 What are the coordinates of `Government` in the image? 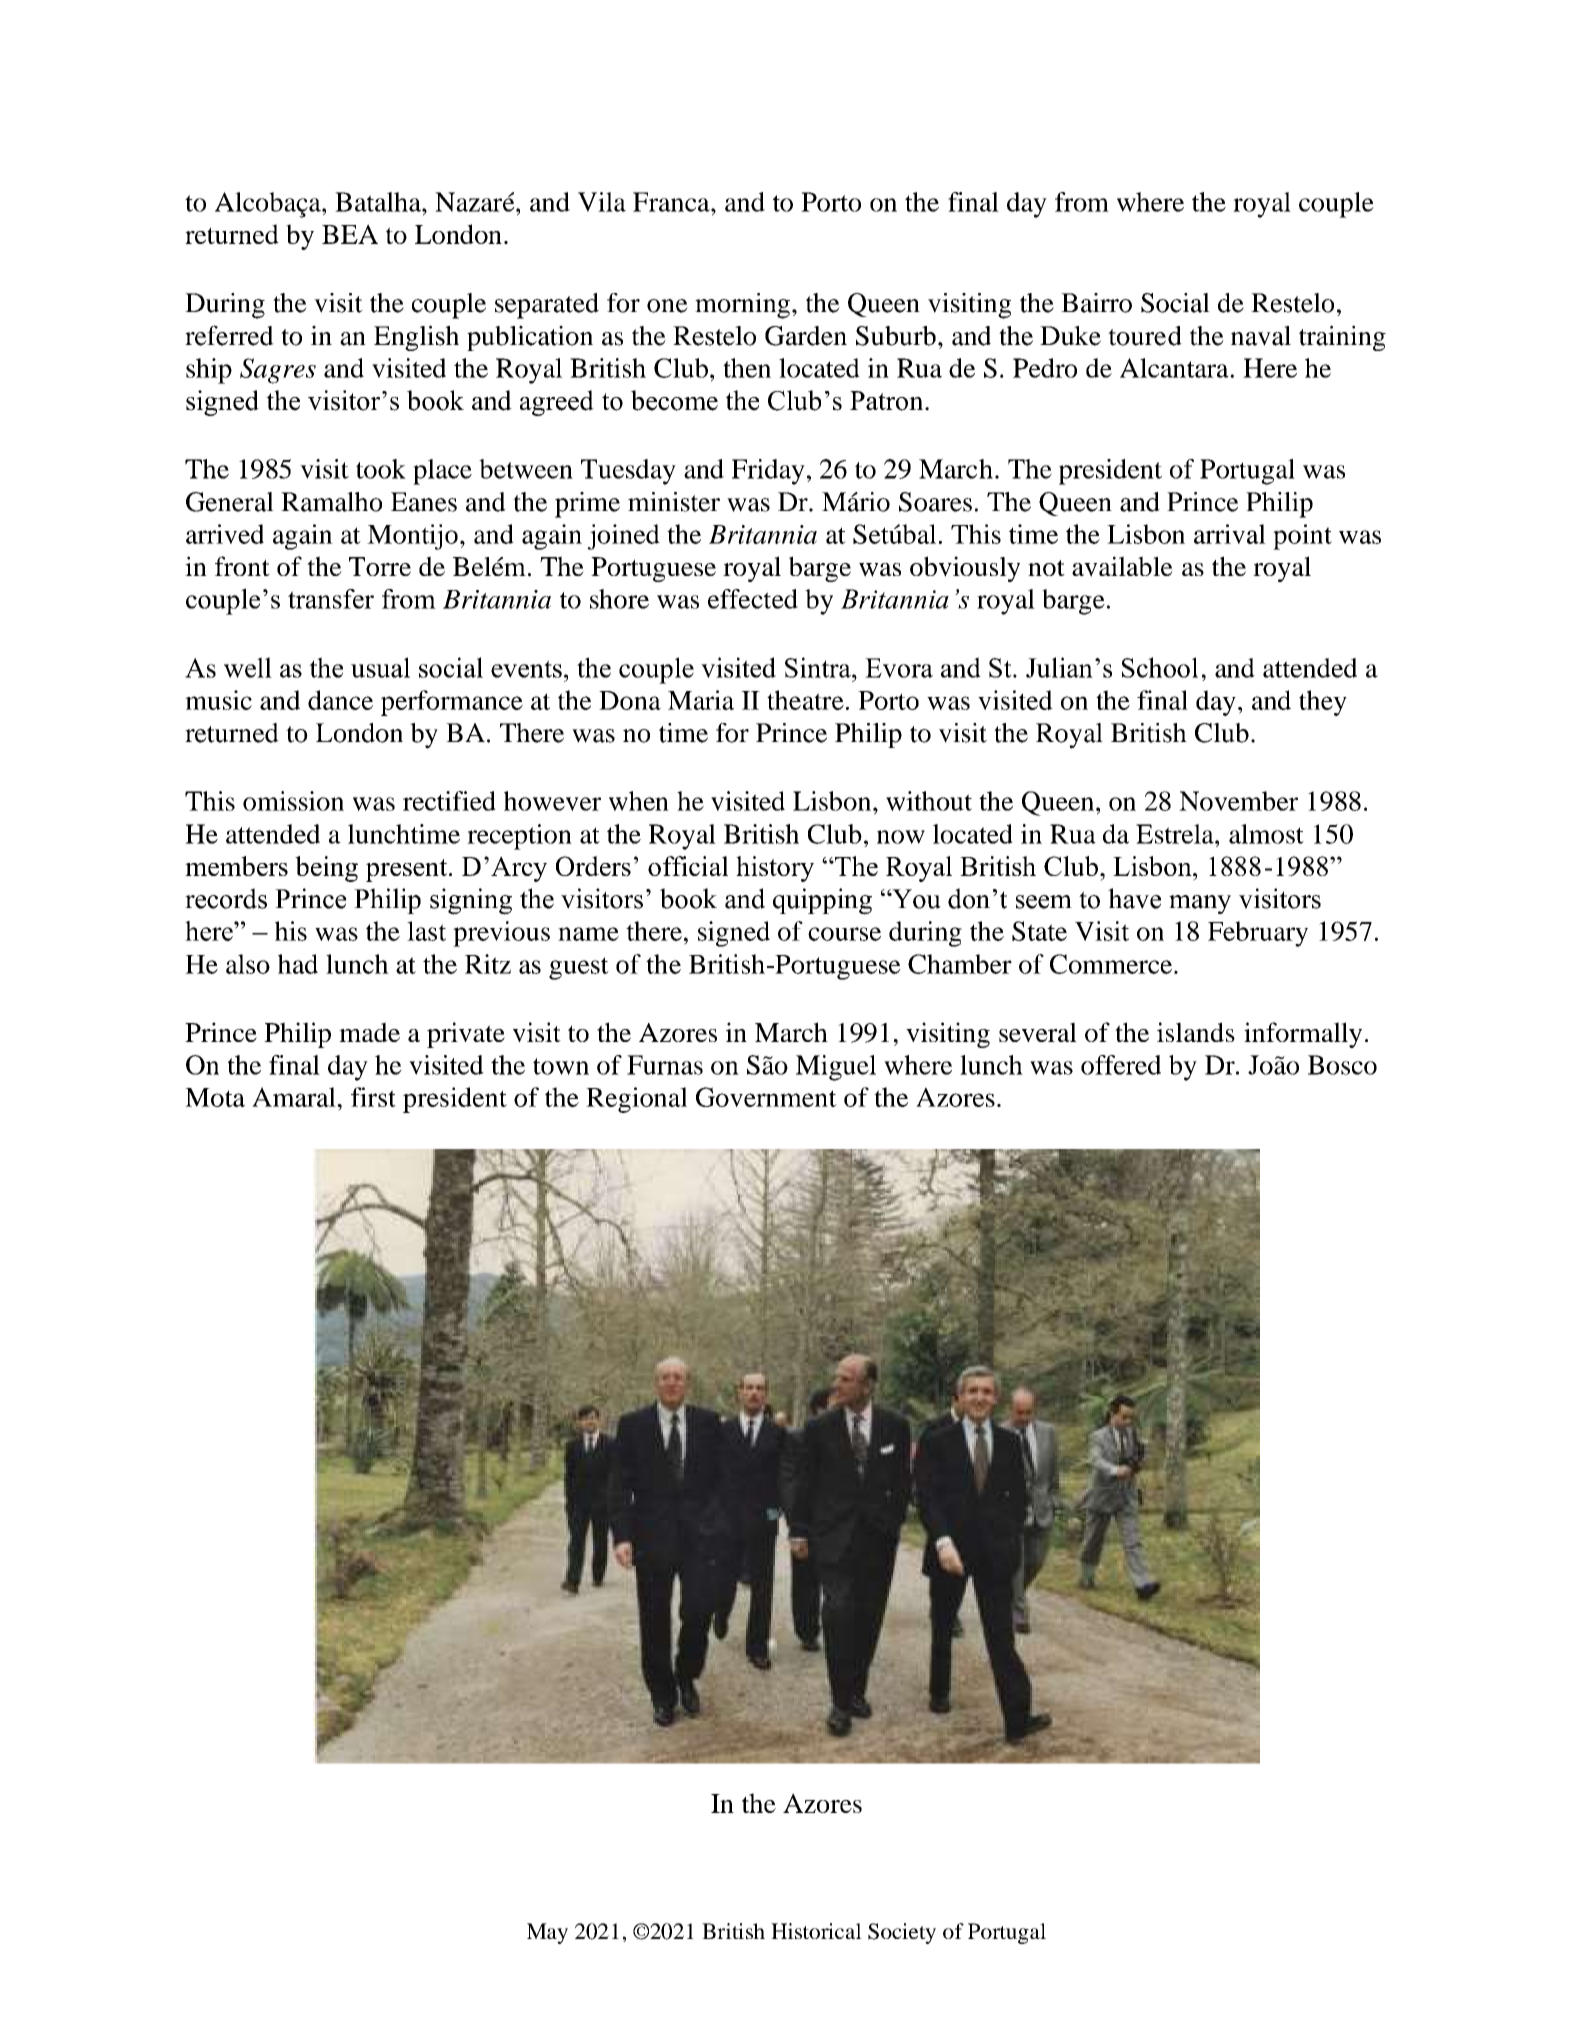 It's located at (766, 1097).
